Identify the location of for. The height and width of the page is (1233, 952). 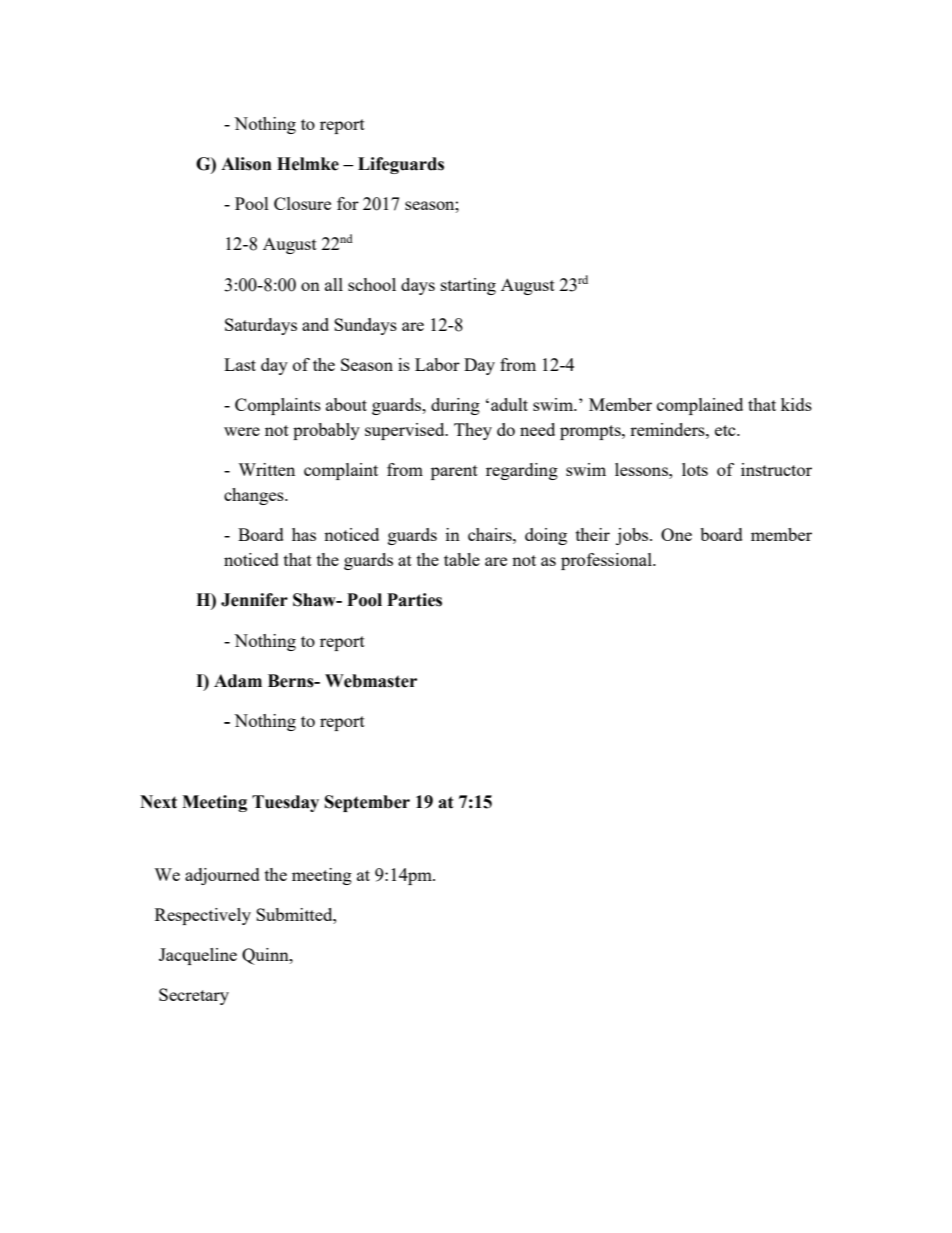
(348, 203).
